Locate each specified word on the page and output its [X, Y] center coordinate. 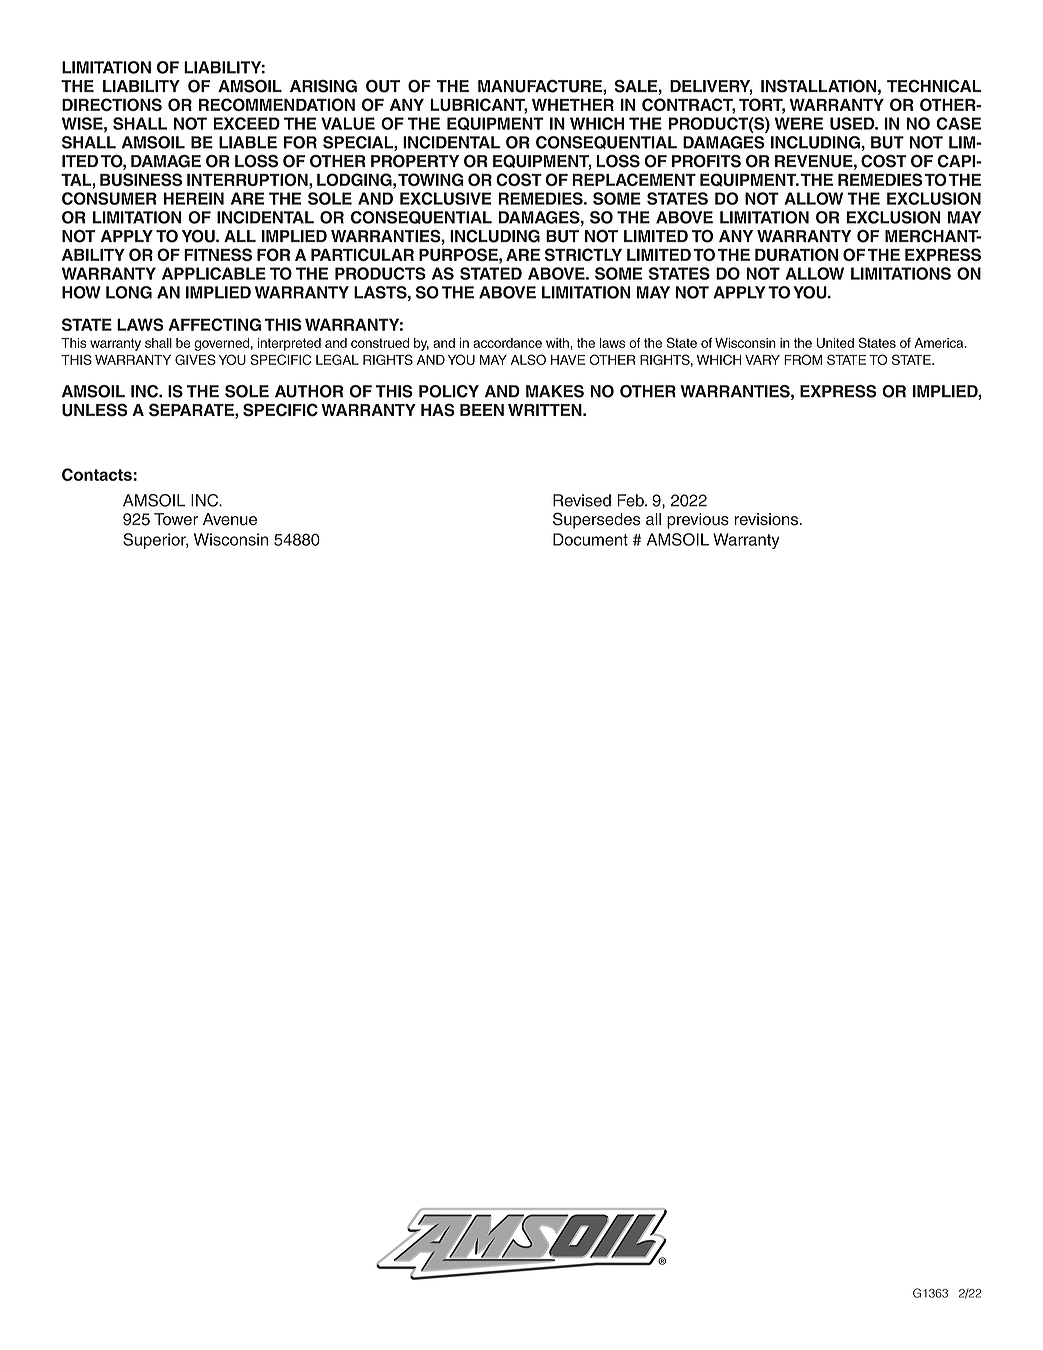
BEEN [482, 410]
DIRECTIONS [112, 104]
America [940, 343]
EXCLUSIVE [446, 198]
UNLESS [95, 410]
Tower [176, 519]
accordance [507, 343]
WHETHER [573, 105]
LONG [129, 292]
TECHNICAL [934, 86]
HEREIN [194, 198]
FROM [803, 359]
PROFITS [706, 161]
